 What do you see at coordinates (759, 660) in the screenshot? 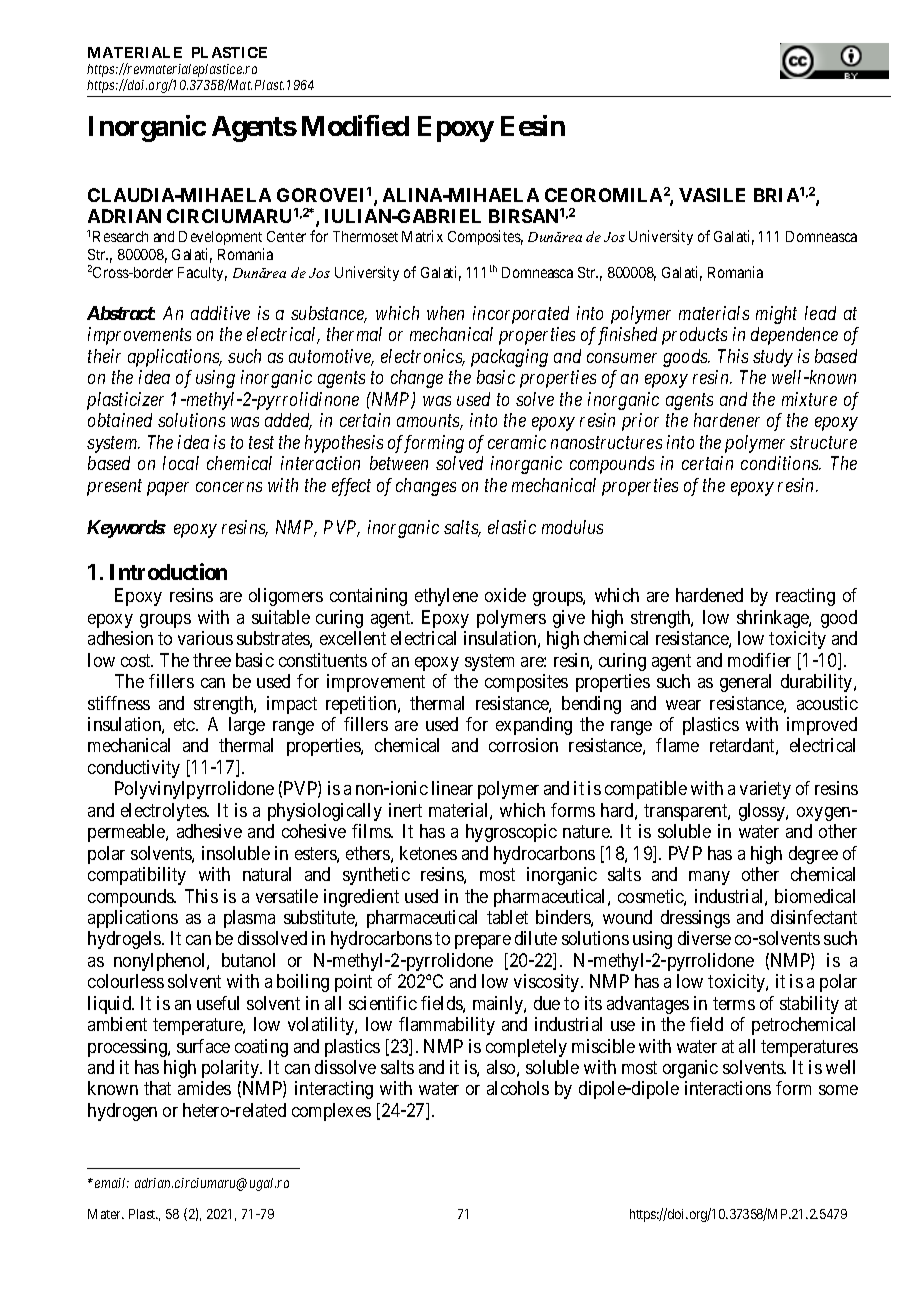
I see `modifier` at bounding box center [759, 660].
